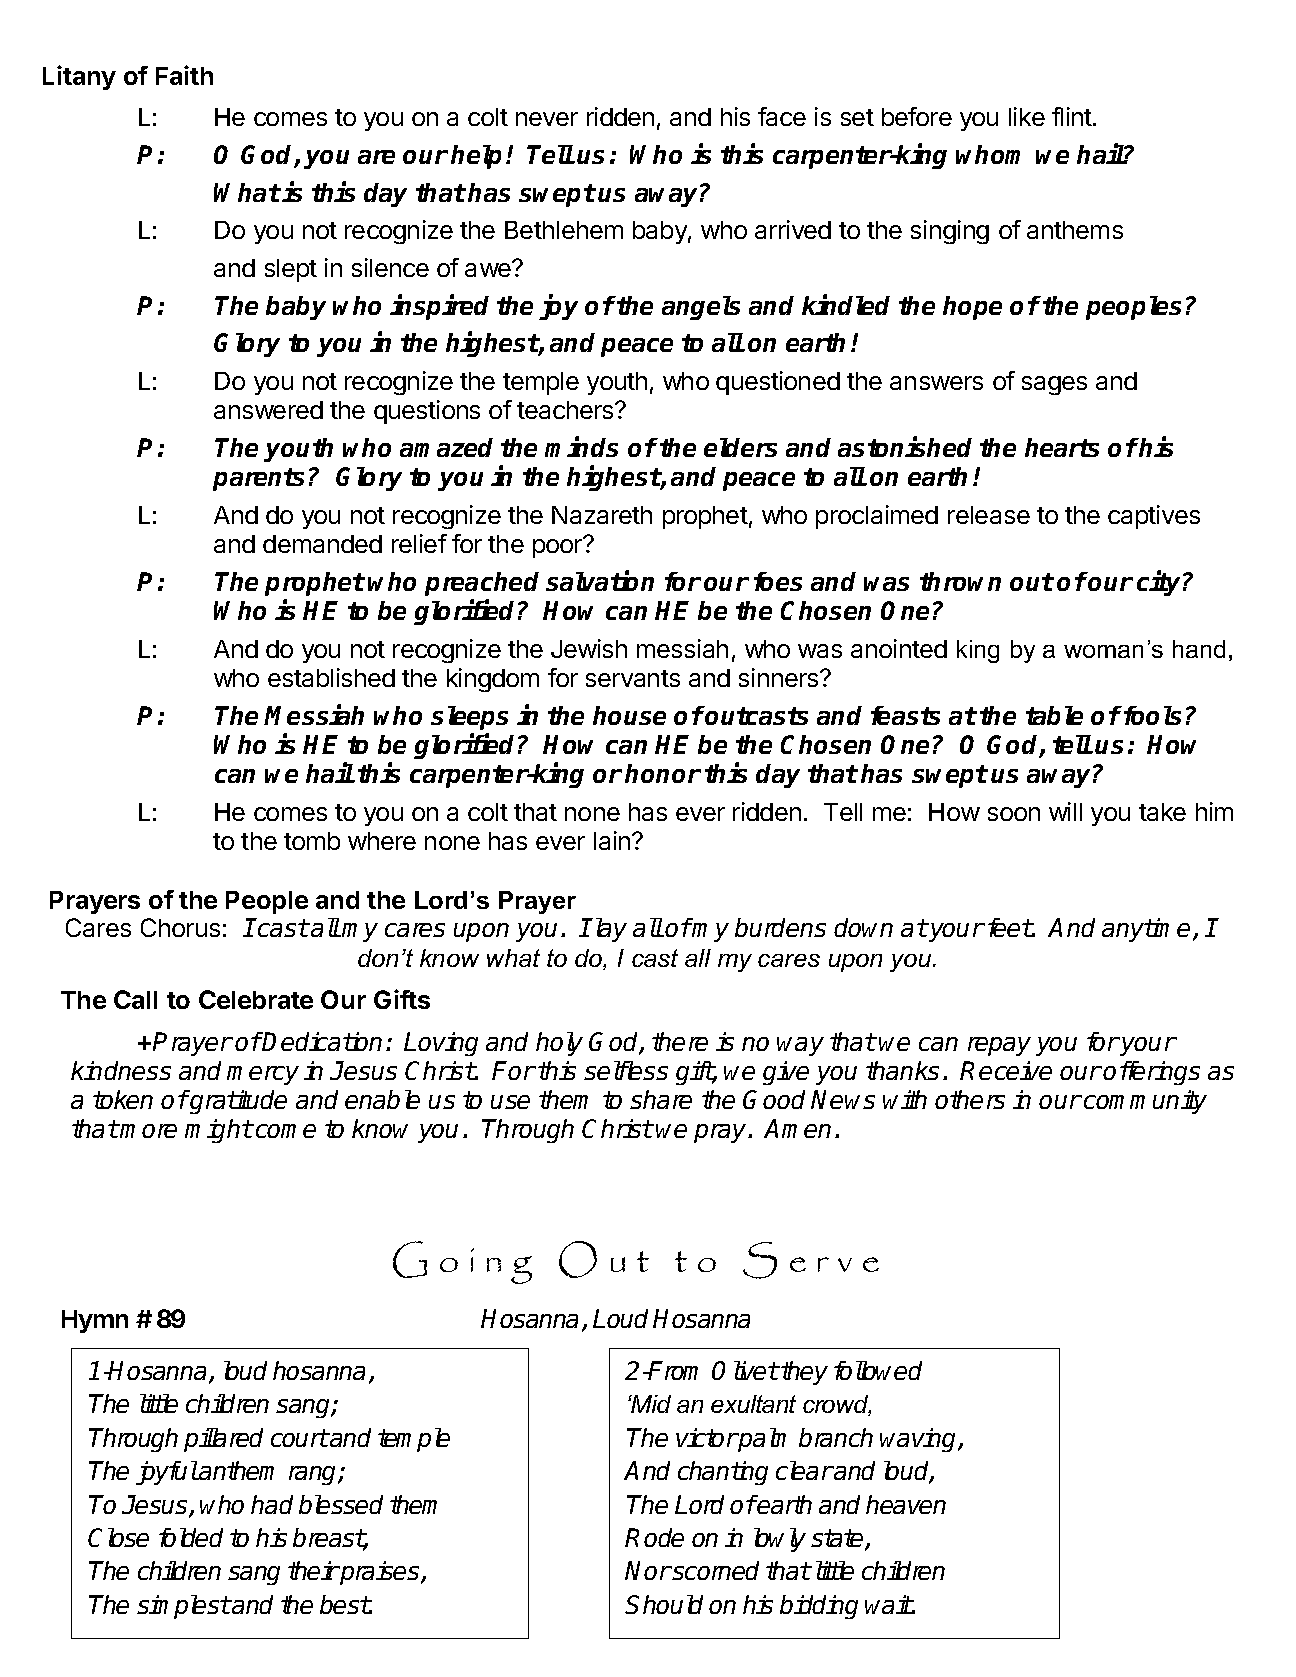 The height and width of the image is (1677, 1296). What do you see at coordinates (613, 840) in the image?
I see `lain` at bounding box center [613, 840].
